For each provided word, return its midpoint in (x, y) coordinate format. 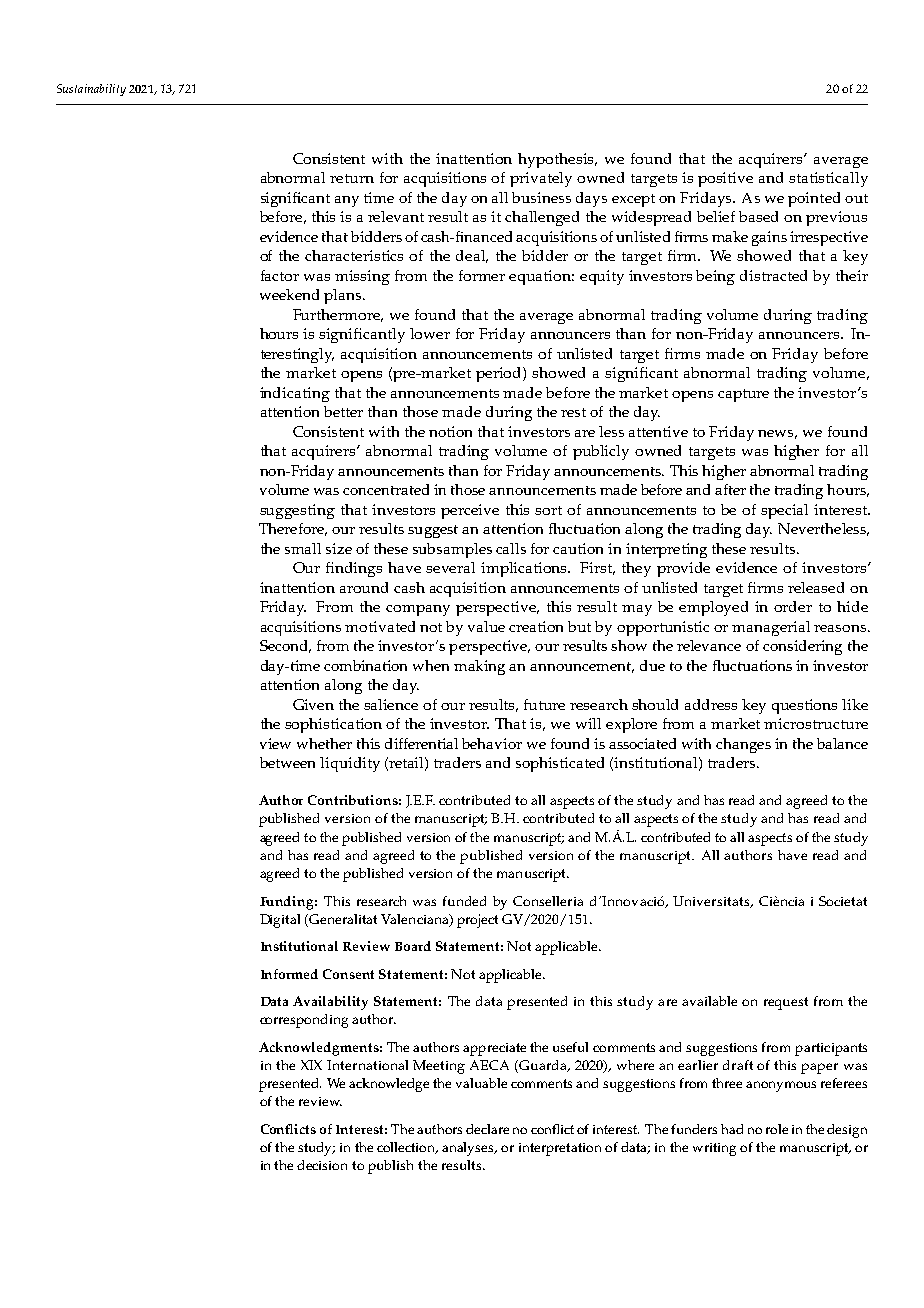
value (486, 626)
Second (285, 646)
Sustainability (91, 90)
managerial (771, 628)
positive (725, 179)
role (777, 1129)
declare (487, 1129)
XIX (311, 1065)
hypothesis (557, 160)
